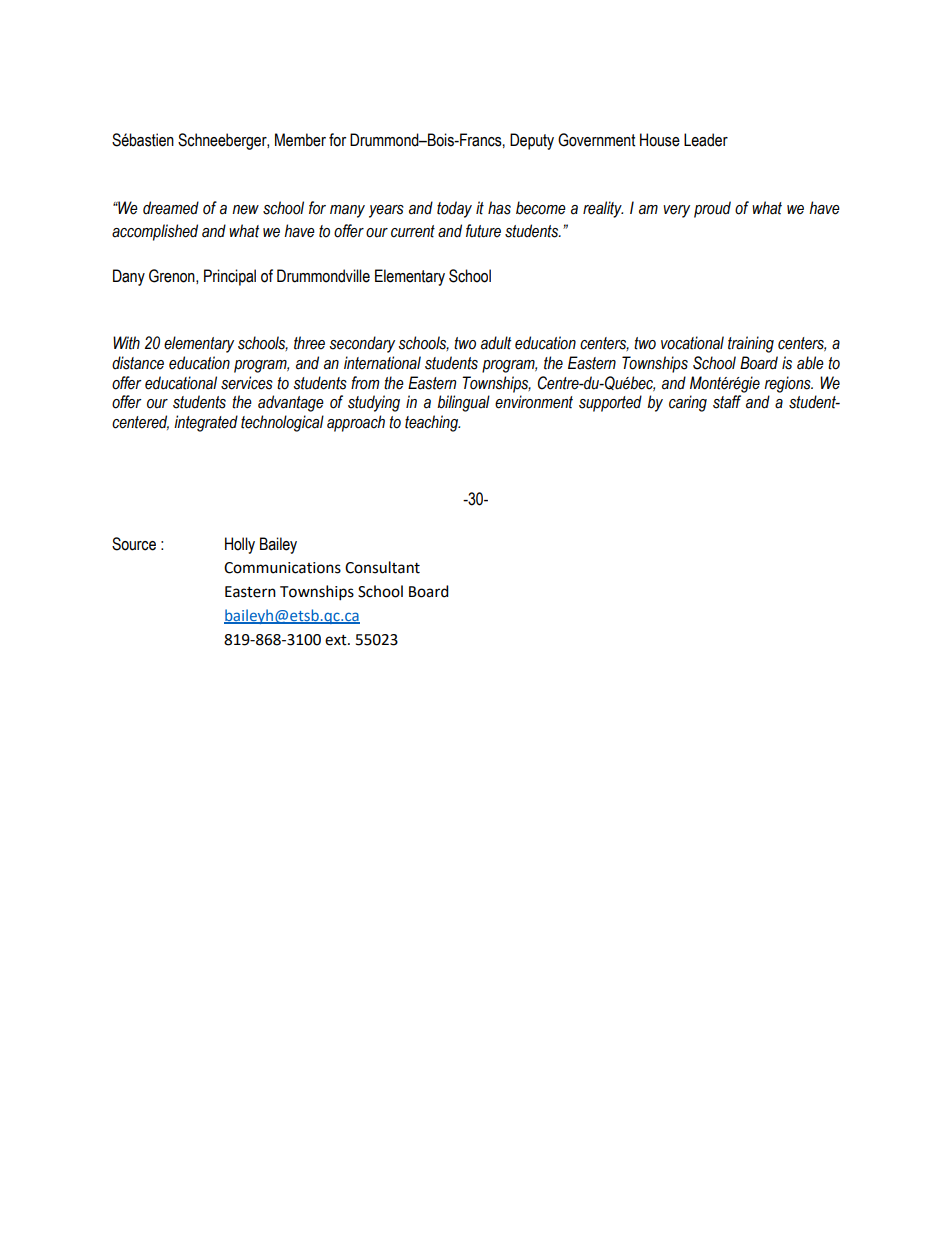 The width and height of the screenshot is (952, 1233). What do you see at coordinates (496, 343) in the screenshot?
I see `adult` at bounding box center [496, 343].
